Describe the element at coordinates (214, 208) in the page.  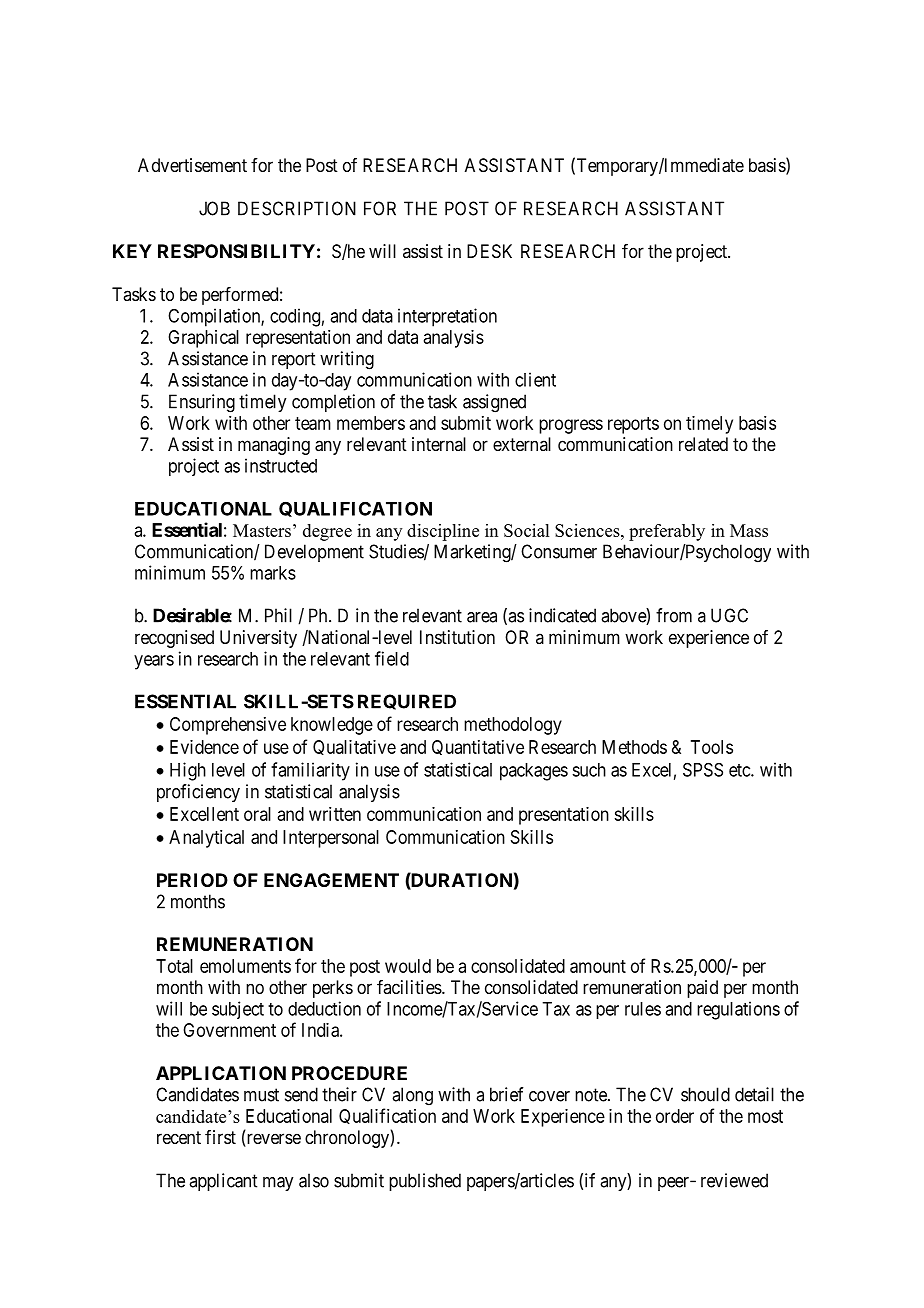
I see `JOB` at that location.
